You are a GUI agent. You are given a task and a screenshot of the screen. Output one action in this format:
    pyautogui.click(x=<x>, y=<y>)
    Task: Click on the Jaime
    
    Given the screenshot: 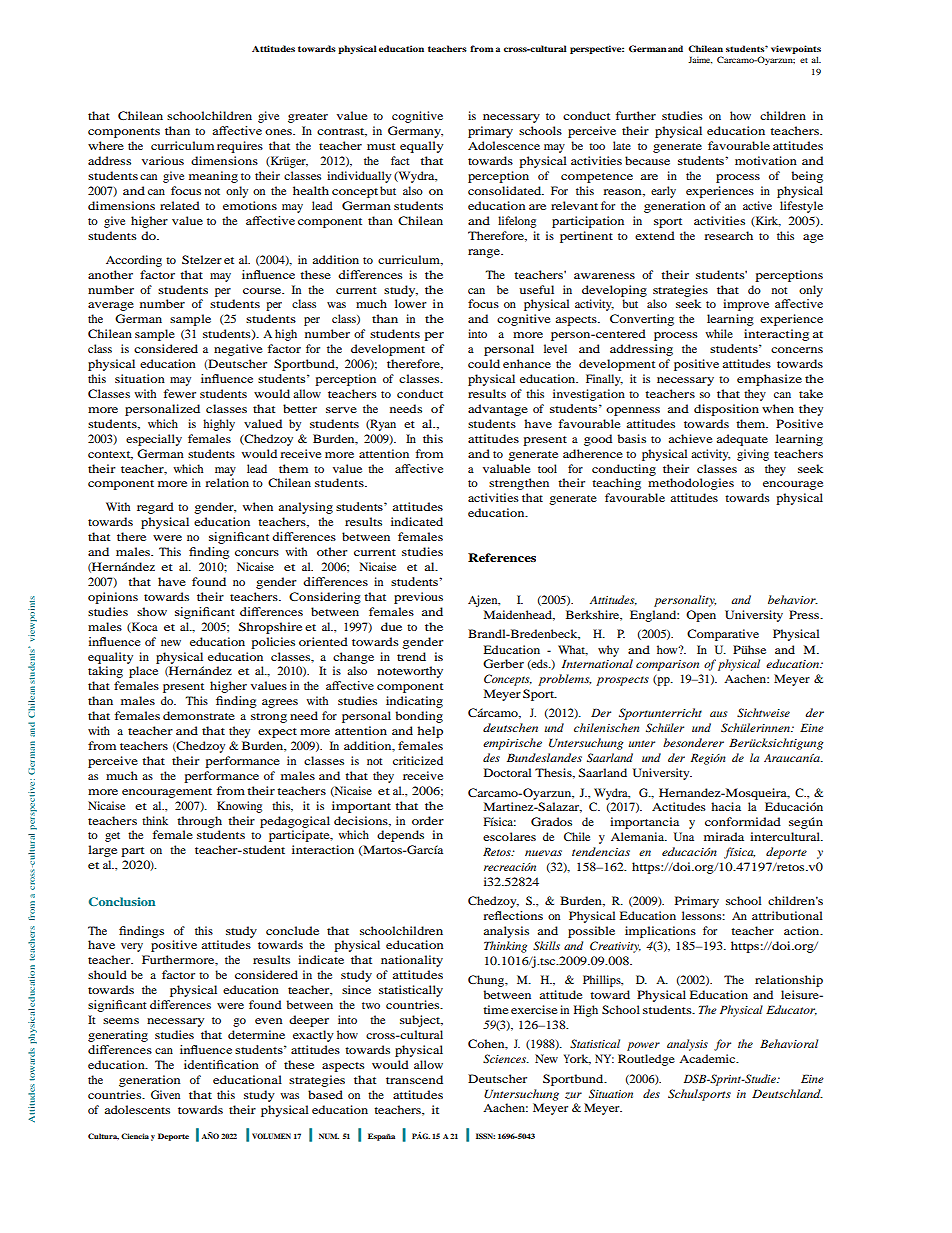 What is the action you would take?
    pyautogui.click(x=700, y=60)
